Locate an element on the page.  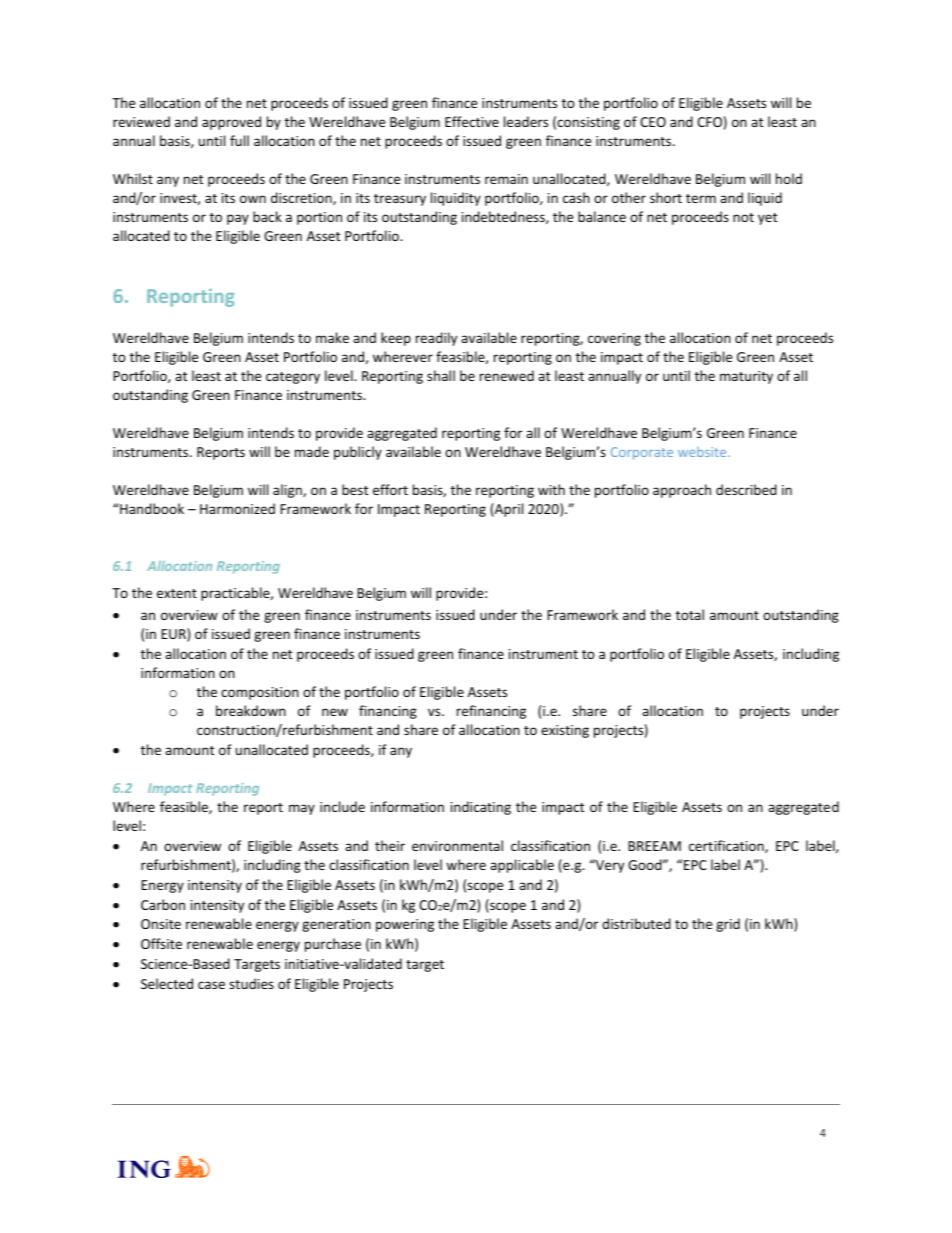
full is located at coordinates (239, 140).
